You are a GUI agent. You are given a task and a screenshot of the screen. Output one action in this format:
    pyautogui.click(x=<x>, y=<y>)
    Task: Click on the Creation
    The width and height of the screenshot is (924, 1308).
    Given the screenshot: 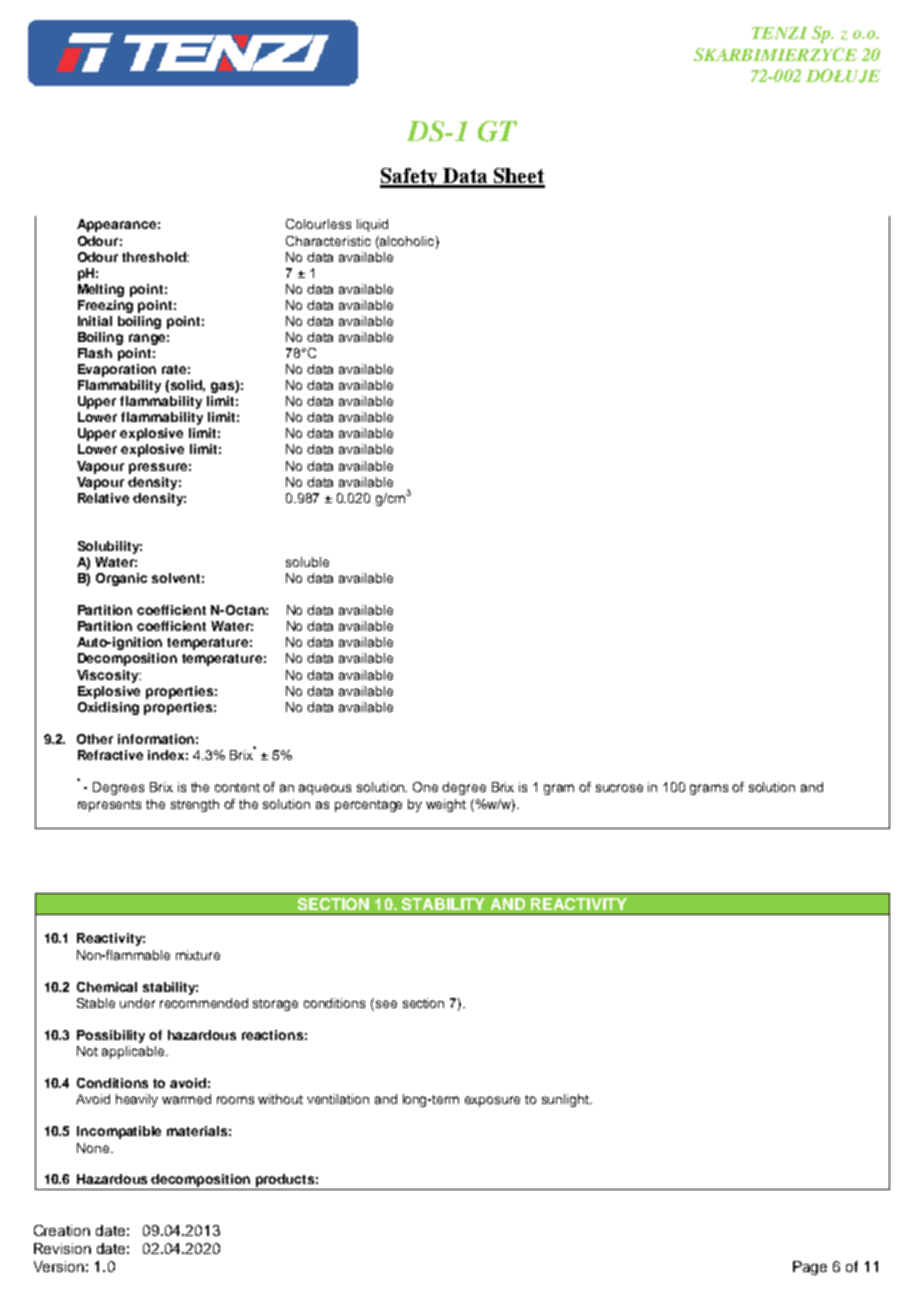 What is the action you would take?
    pyautogui.click(x=62, y=1230)
